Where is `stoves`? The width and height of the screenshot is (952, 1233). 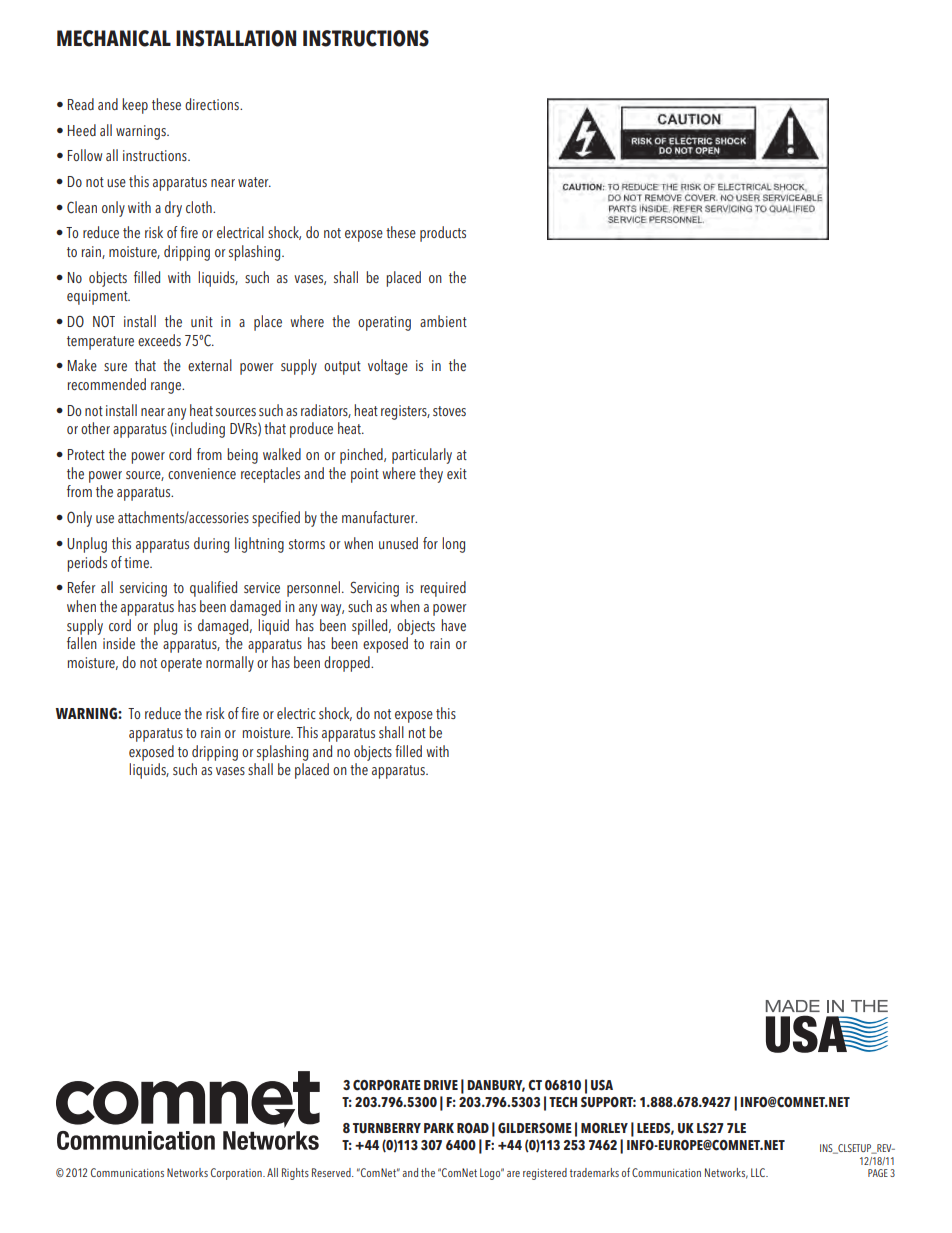
stoves is located at coordinates (449, 411).
